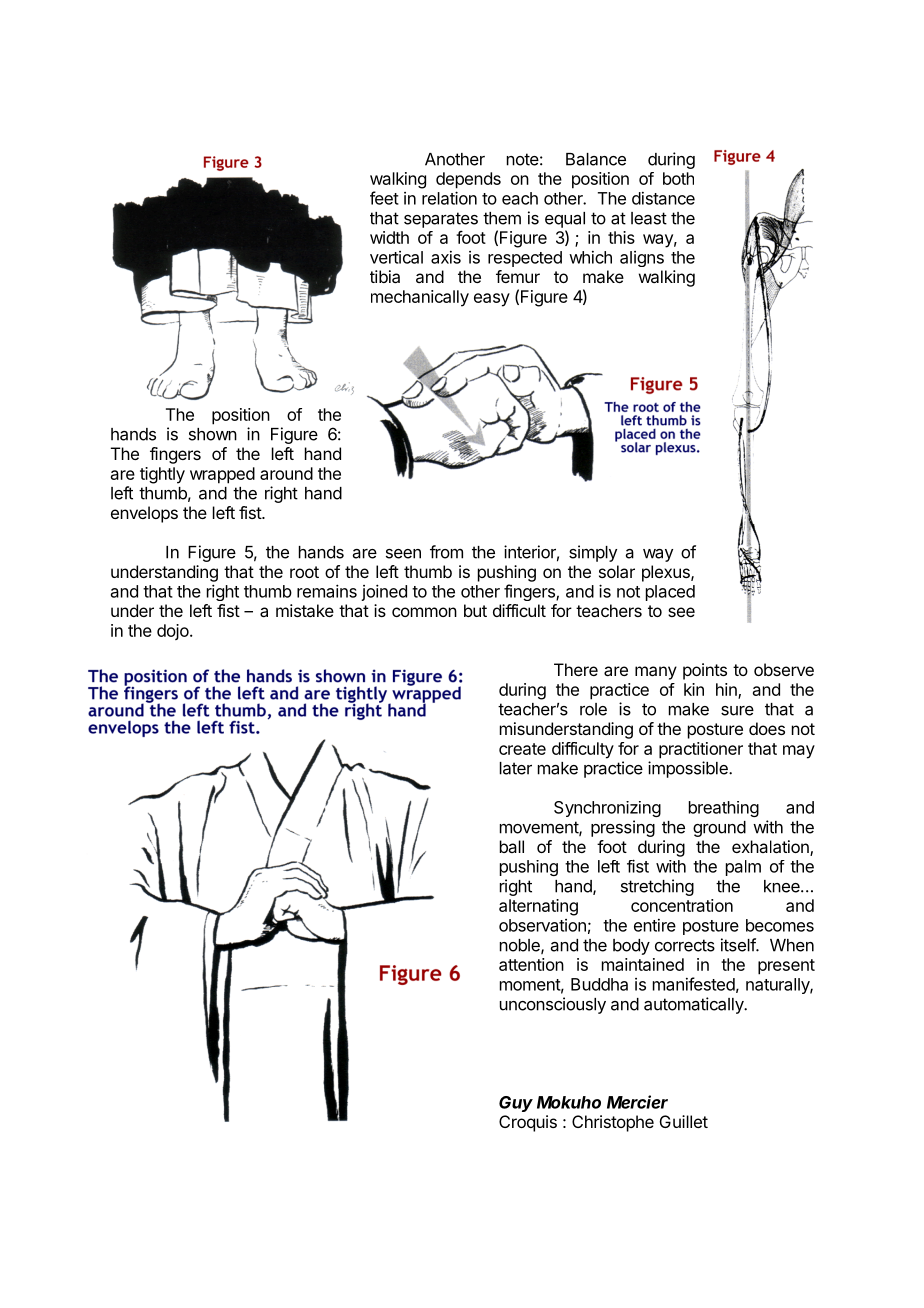 This screenshot has height=1308, width=924. What do you see at coordinates (384, 198) in the screenshot?
I see `feet` at bounding box center [384, 198].
